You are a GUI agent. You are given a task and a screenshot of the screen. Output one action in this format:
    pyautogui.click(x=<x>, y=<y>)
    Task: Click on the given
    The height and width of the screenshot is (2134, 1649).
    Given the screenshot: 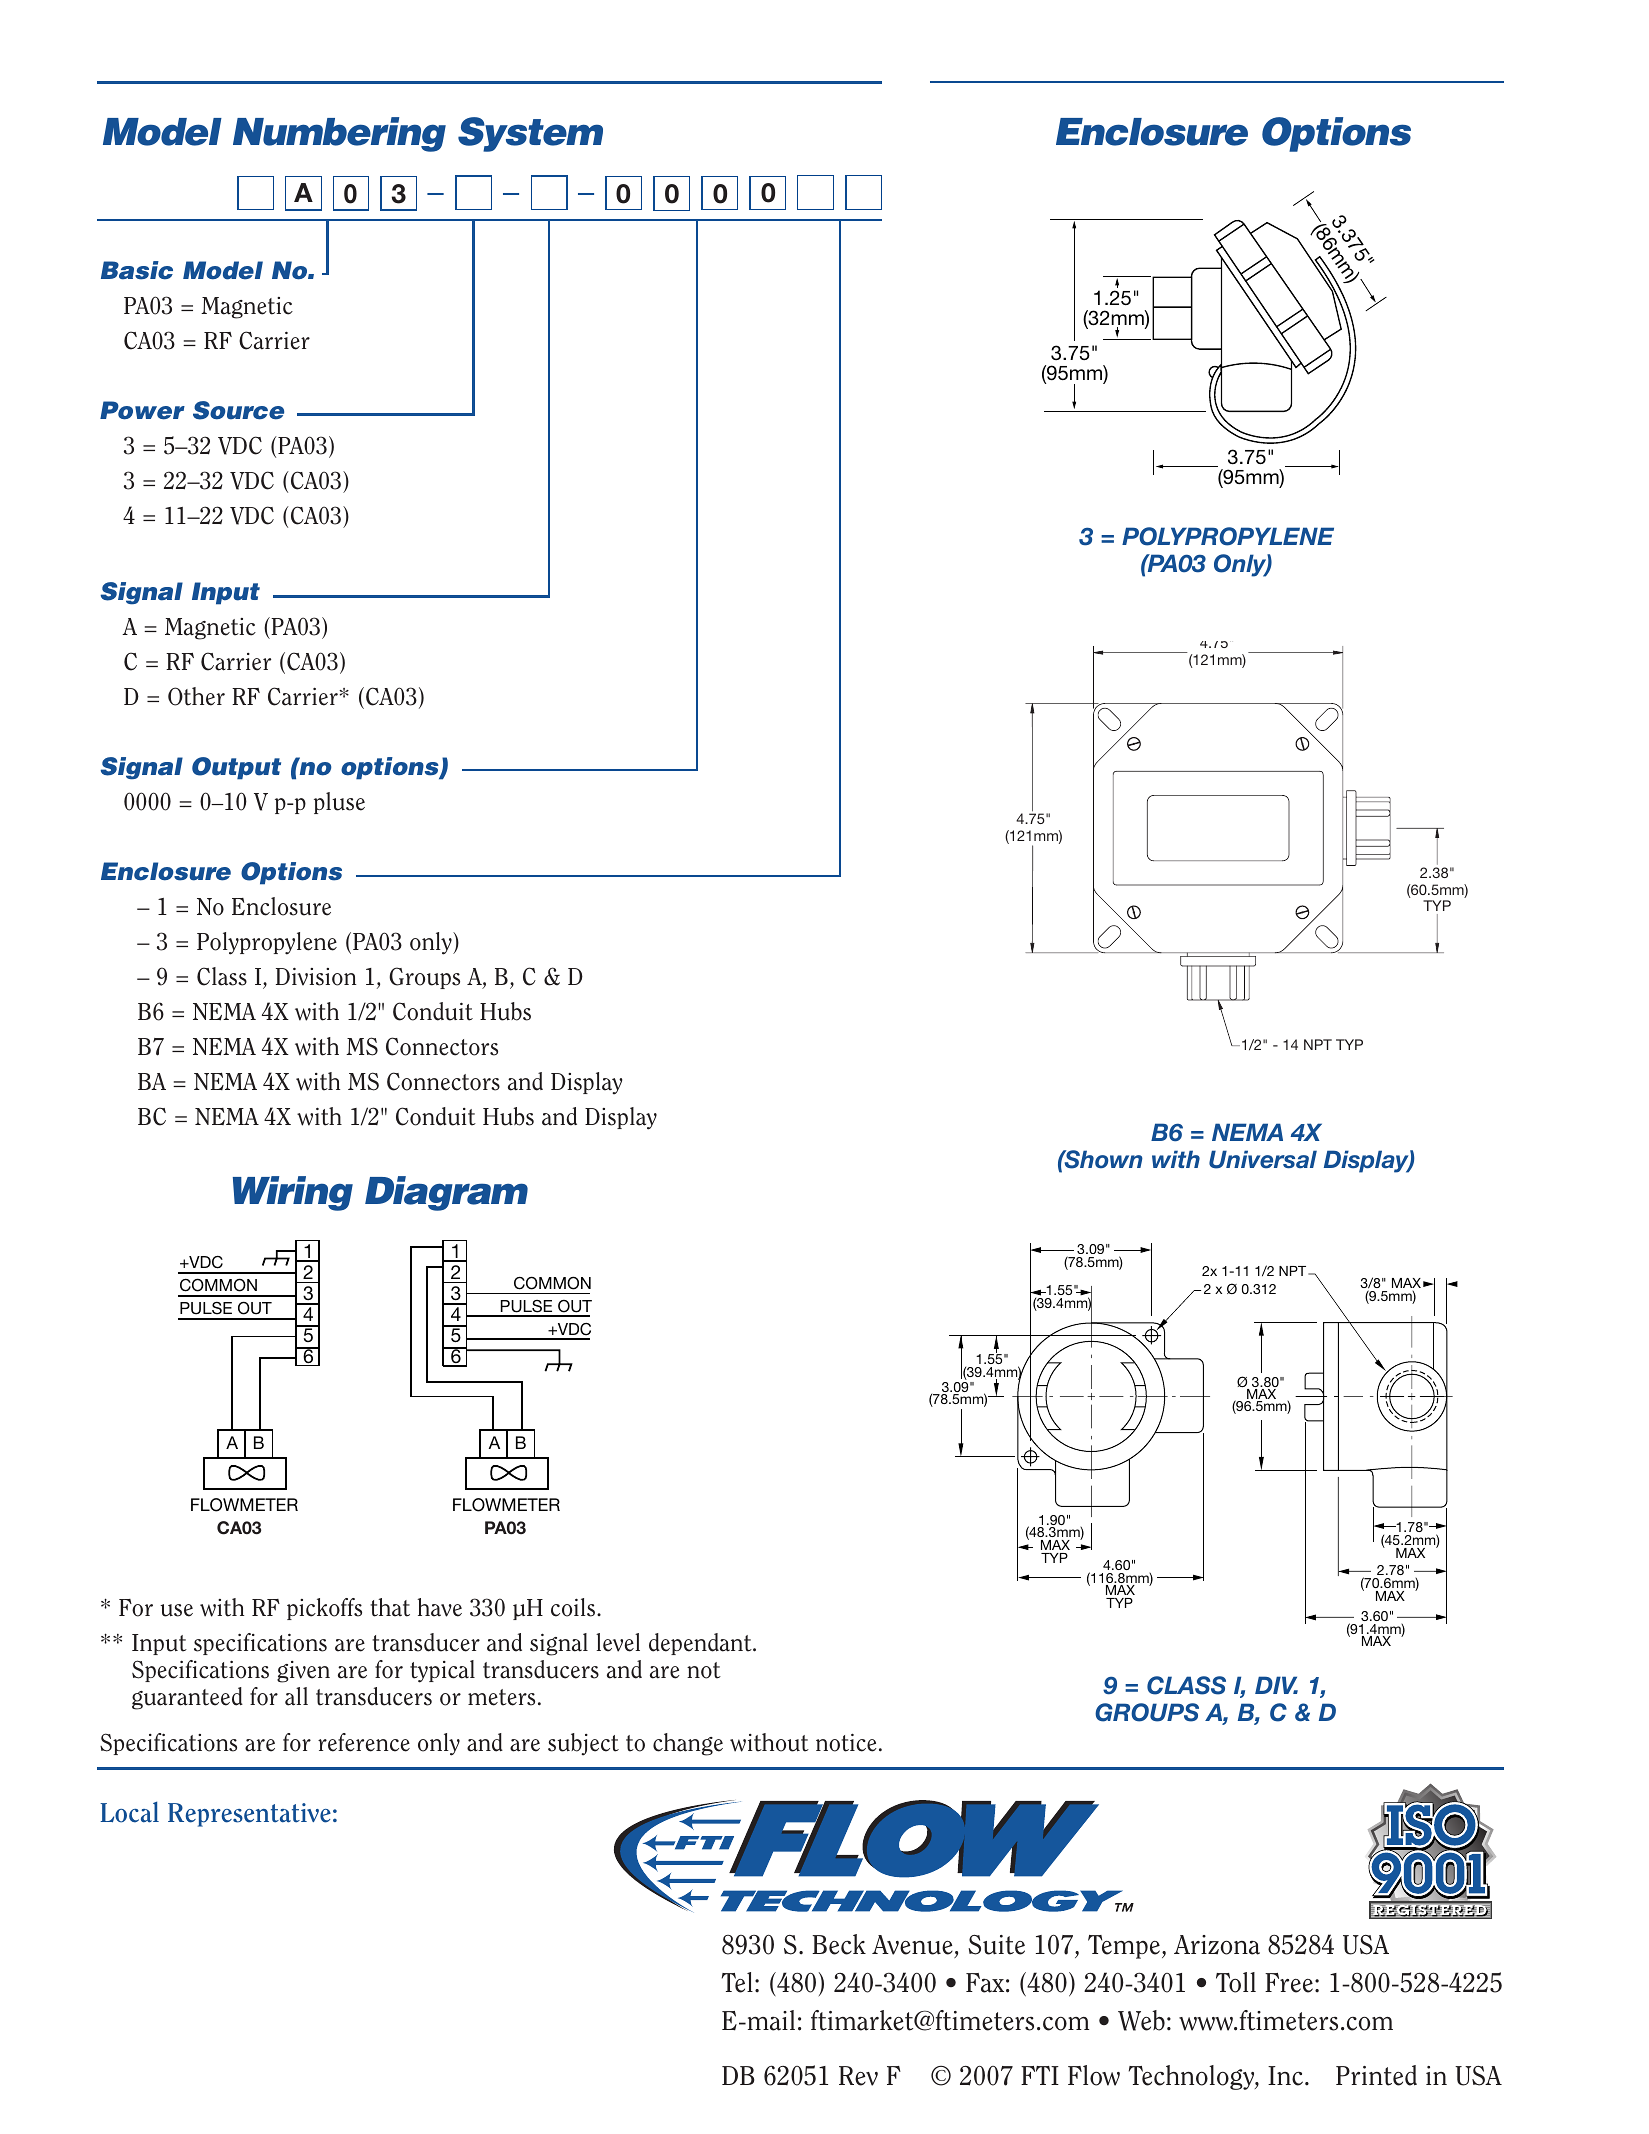 What is the action you would take?
    pyautogui.click(x=303, y=1672)
